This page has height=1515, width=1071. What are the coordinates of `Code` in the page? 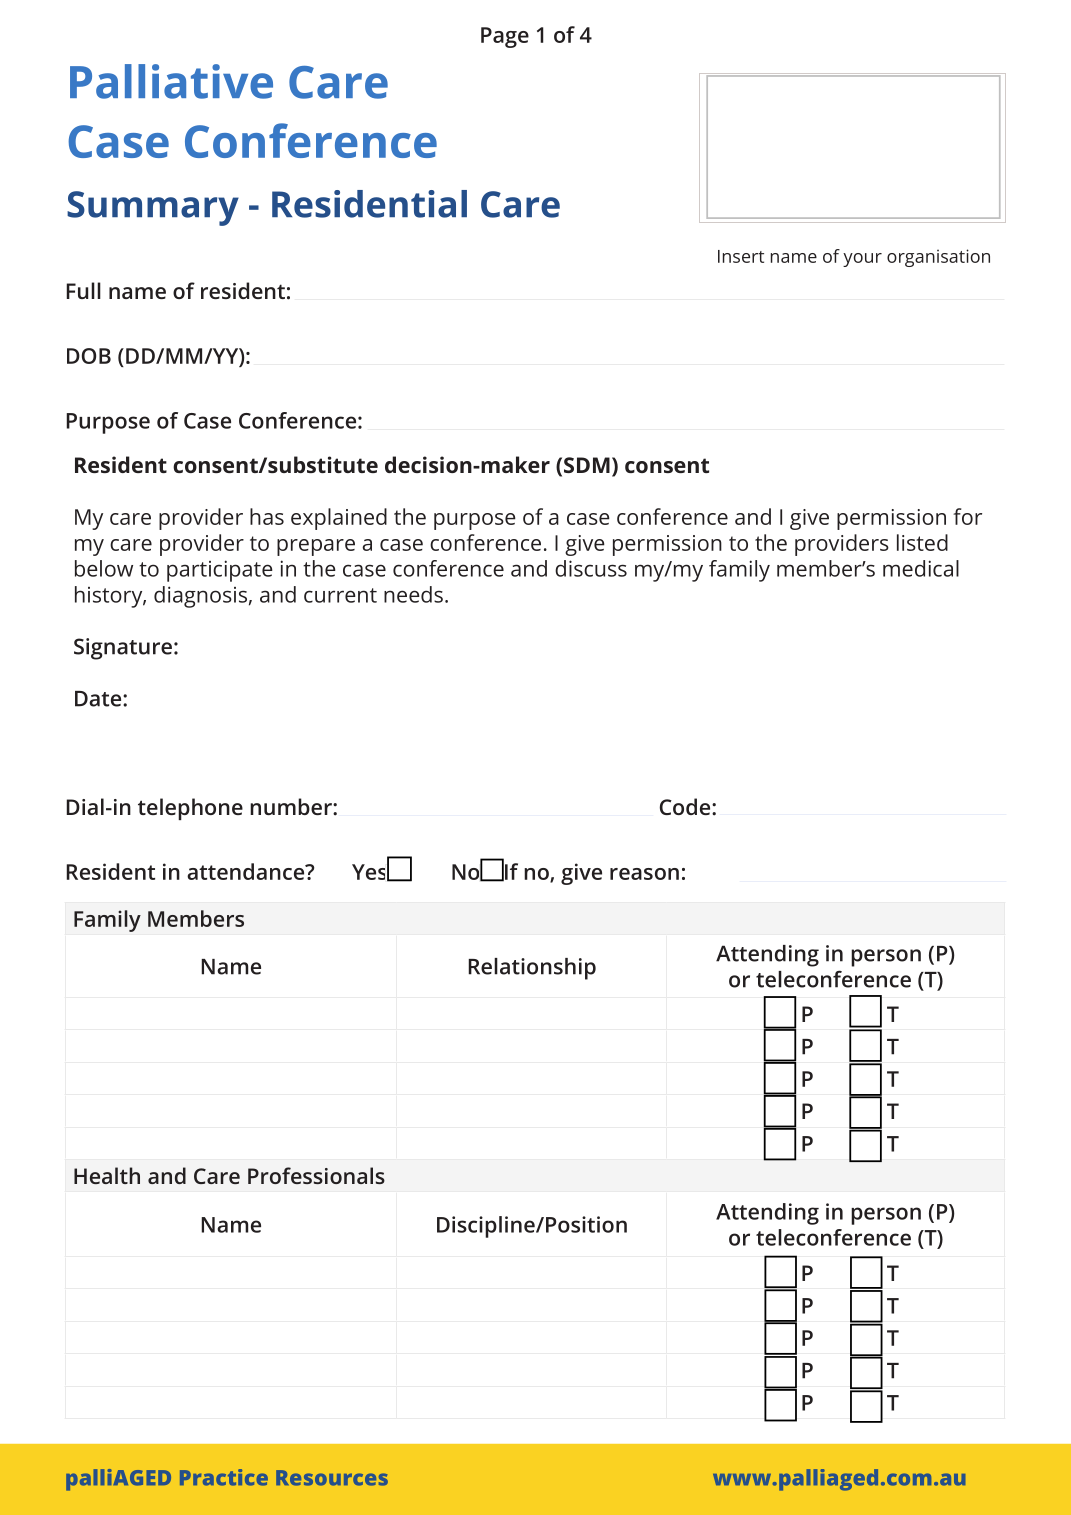 It's located at (686, 806).
